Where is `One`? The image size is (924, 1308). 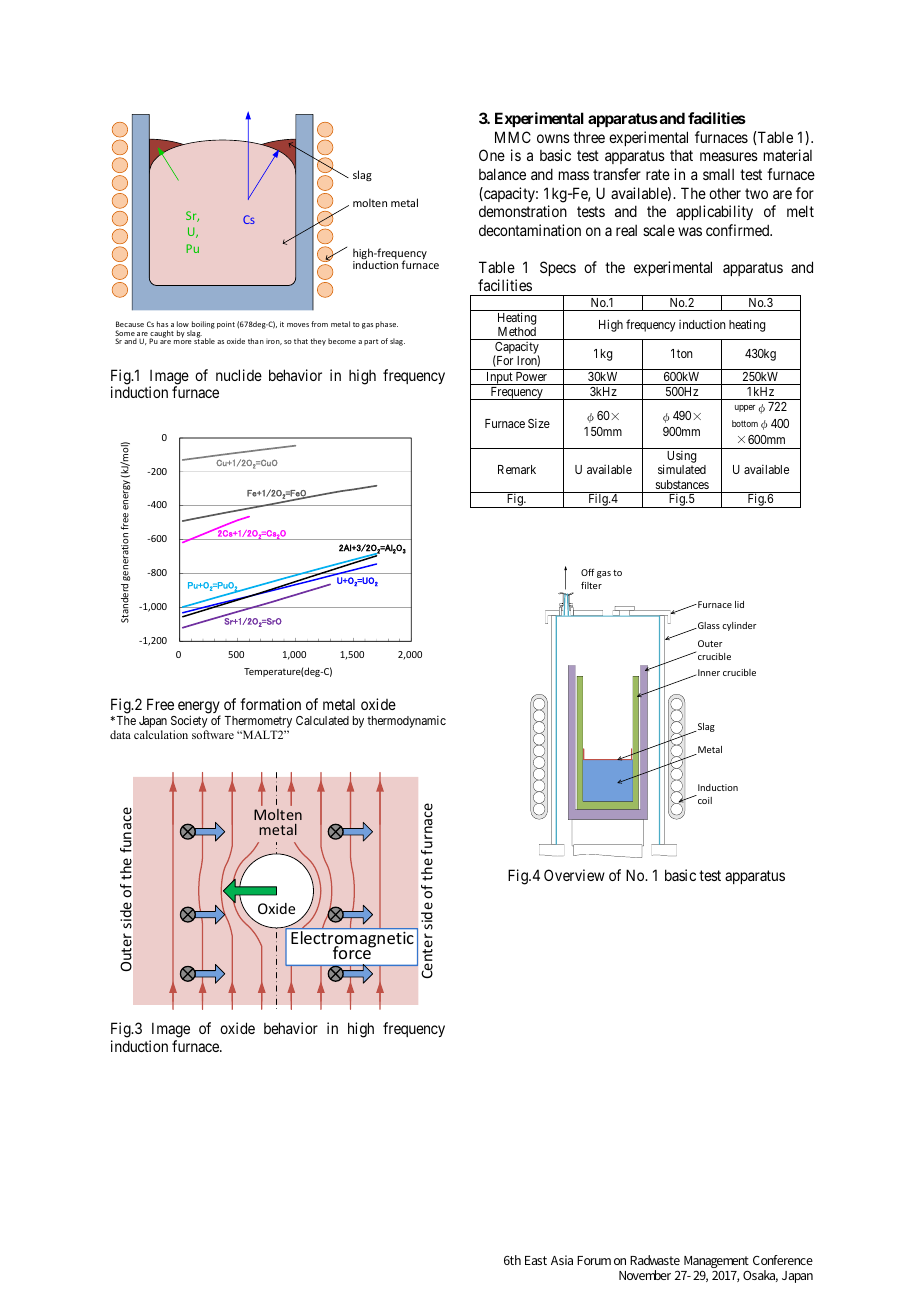 One is located at coordinates (492, 155).
